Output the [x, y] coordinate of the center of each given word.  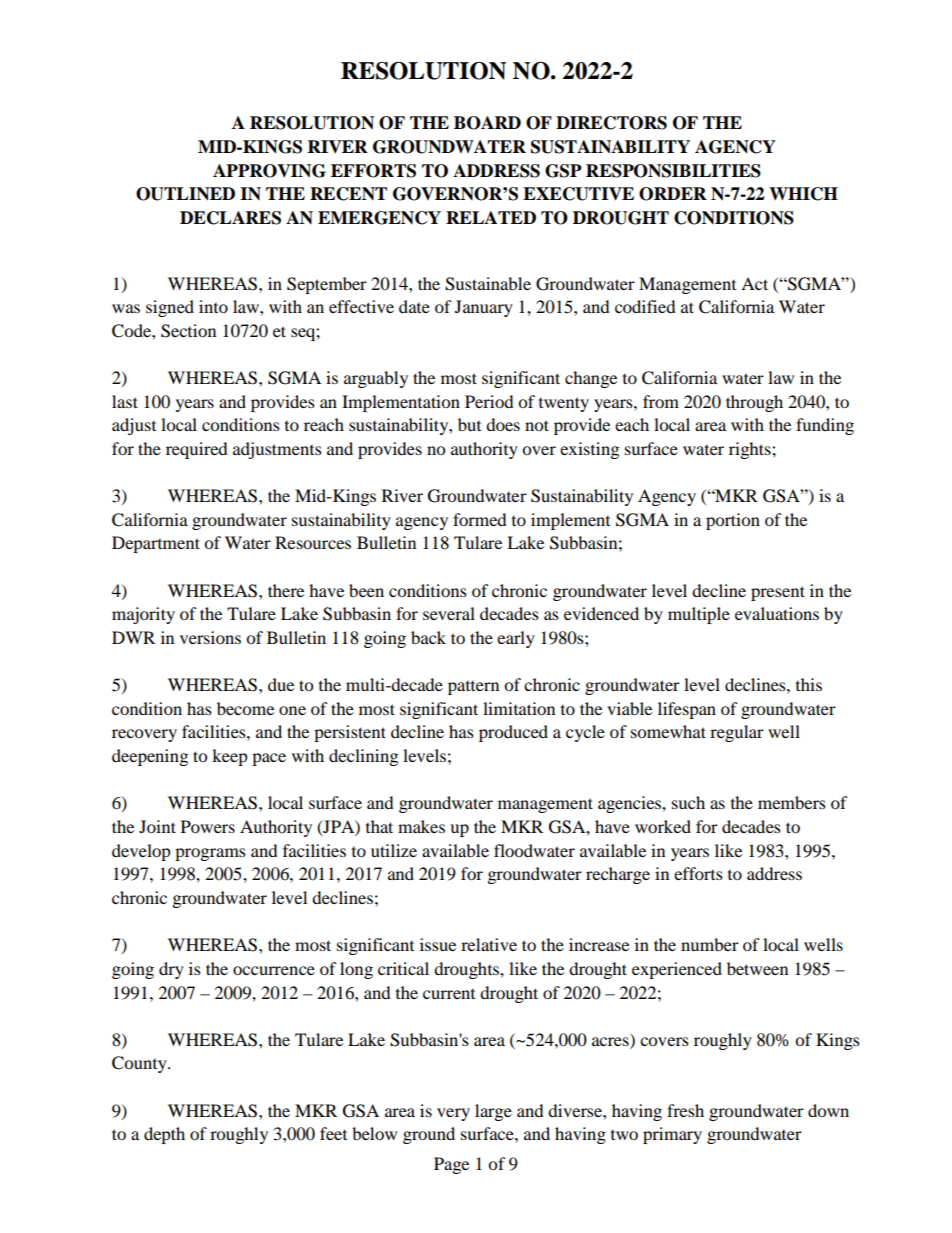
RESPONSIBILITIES [673, 171]
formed [480, 519]
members [792, 802]
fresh [685, 1110]
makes [421, 826]
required [197, 450]
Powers [208, 826]
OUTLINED [185, 194]
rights [751, 450]
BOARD [487, 123]
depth [164, 1135]
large [493, 1112]
